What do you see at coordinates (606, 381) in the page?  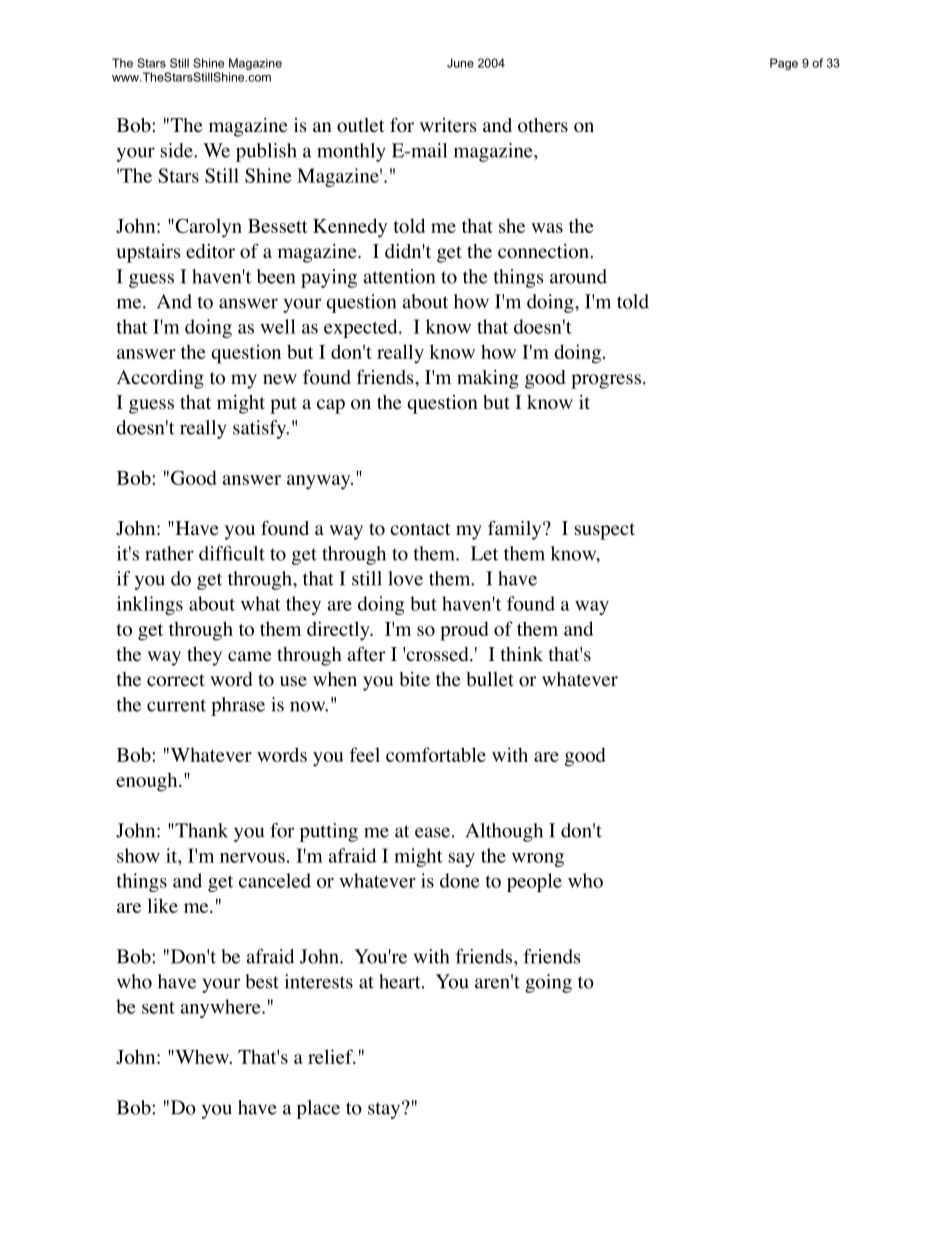 I see `progress` at bounding box center [606, 381].
